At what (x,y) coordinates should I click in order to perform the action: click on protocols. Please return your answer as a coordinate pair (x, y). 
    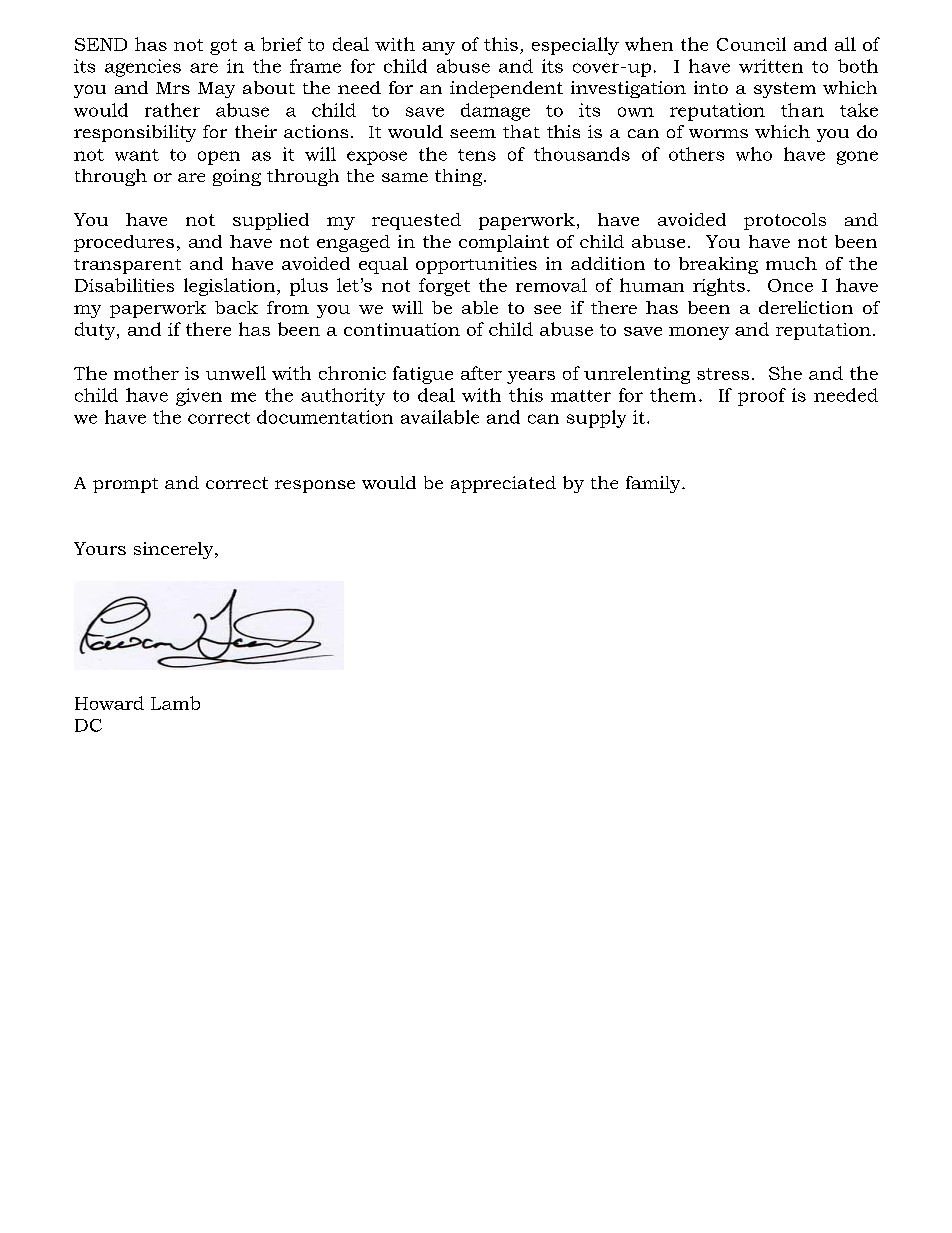
    Looking at the image, I should click on (785, 221).
